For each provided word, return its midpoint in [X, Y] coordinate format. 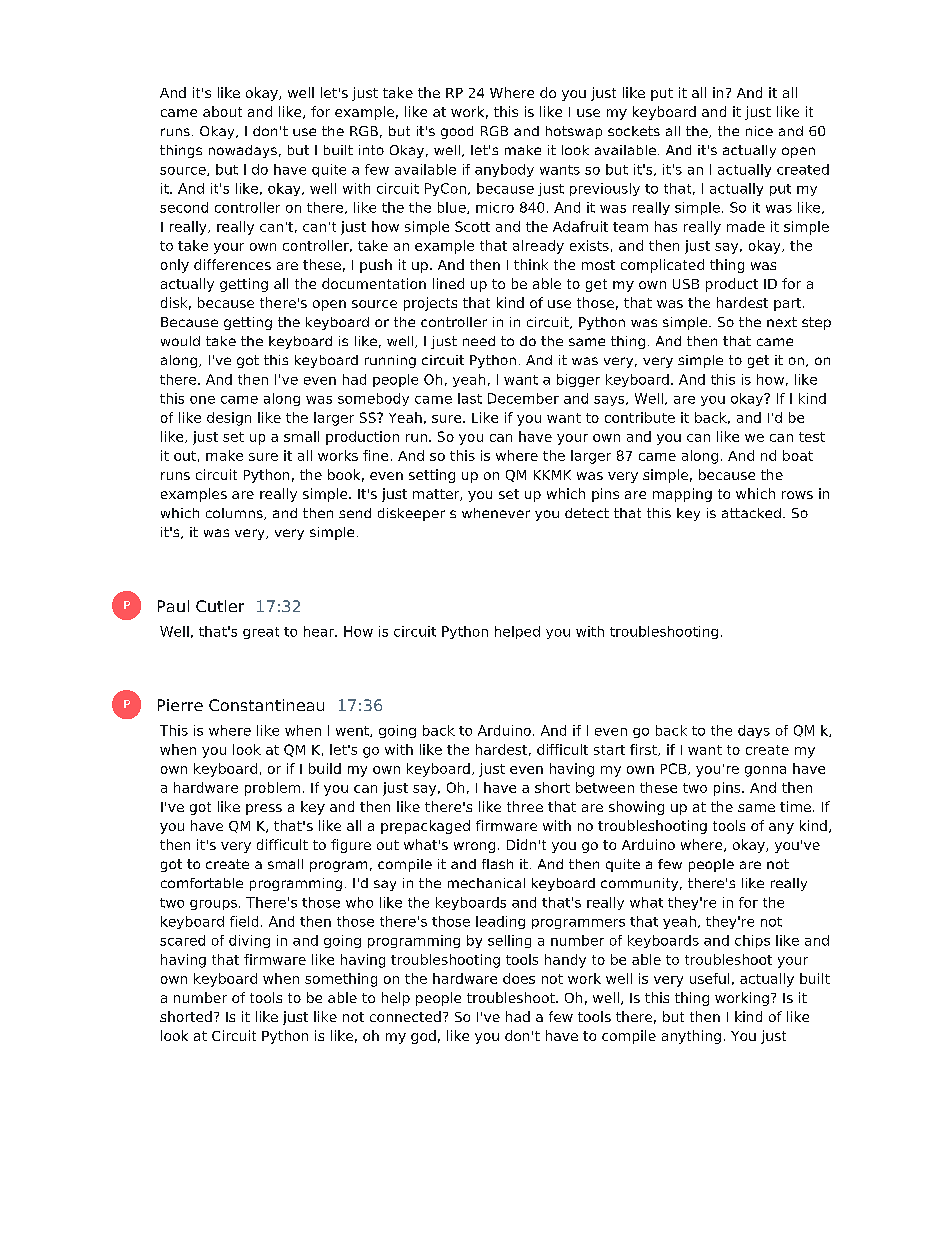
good [457, 132]
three [525, 806]
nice [759, 131]
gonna [765, 771]
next [782, 322]
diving [249, 941]
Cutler [220, 606]
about [222, 111]
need [479, 341]
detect [587, 513]
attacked [751, 513]
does [519, 978]
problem [272, 789]
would [180, 341]
